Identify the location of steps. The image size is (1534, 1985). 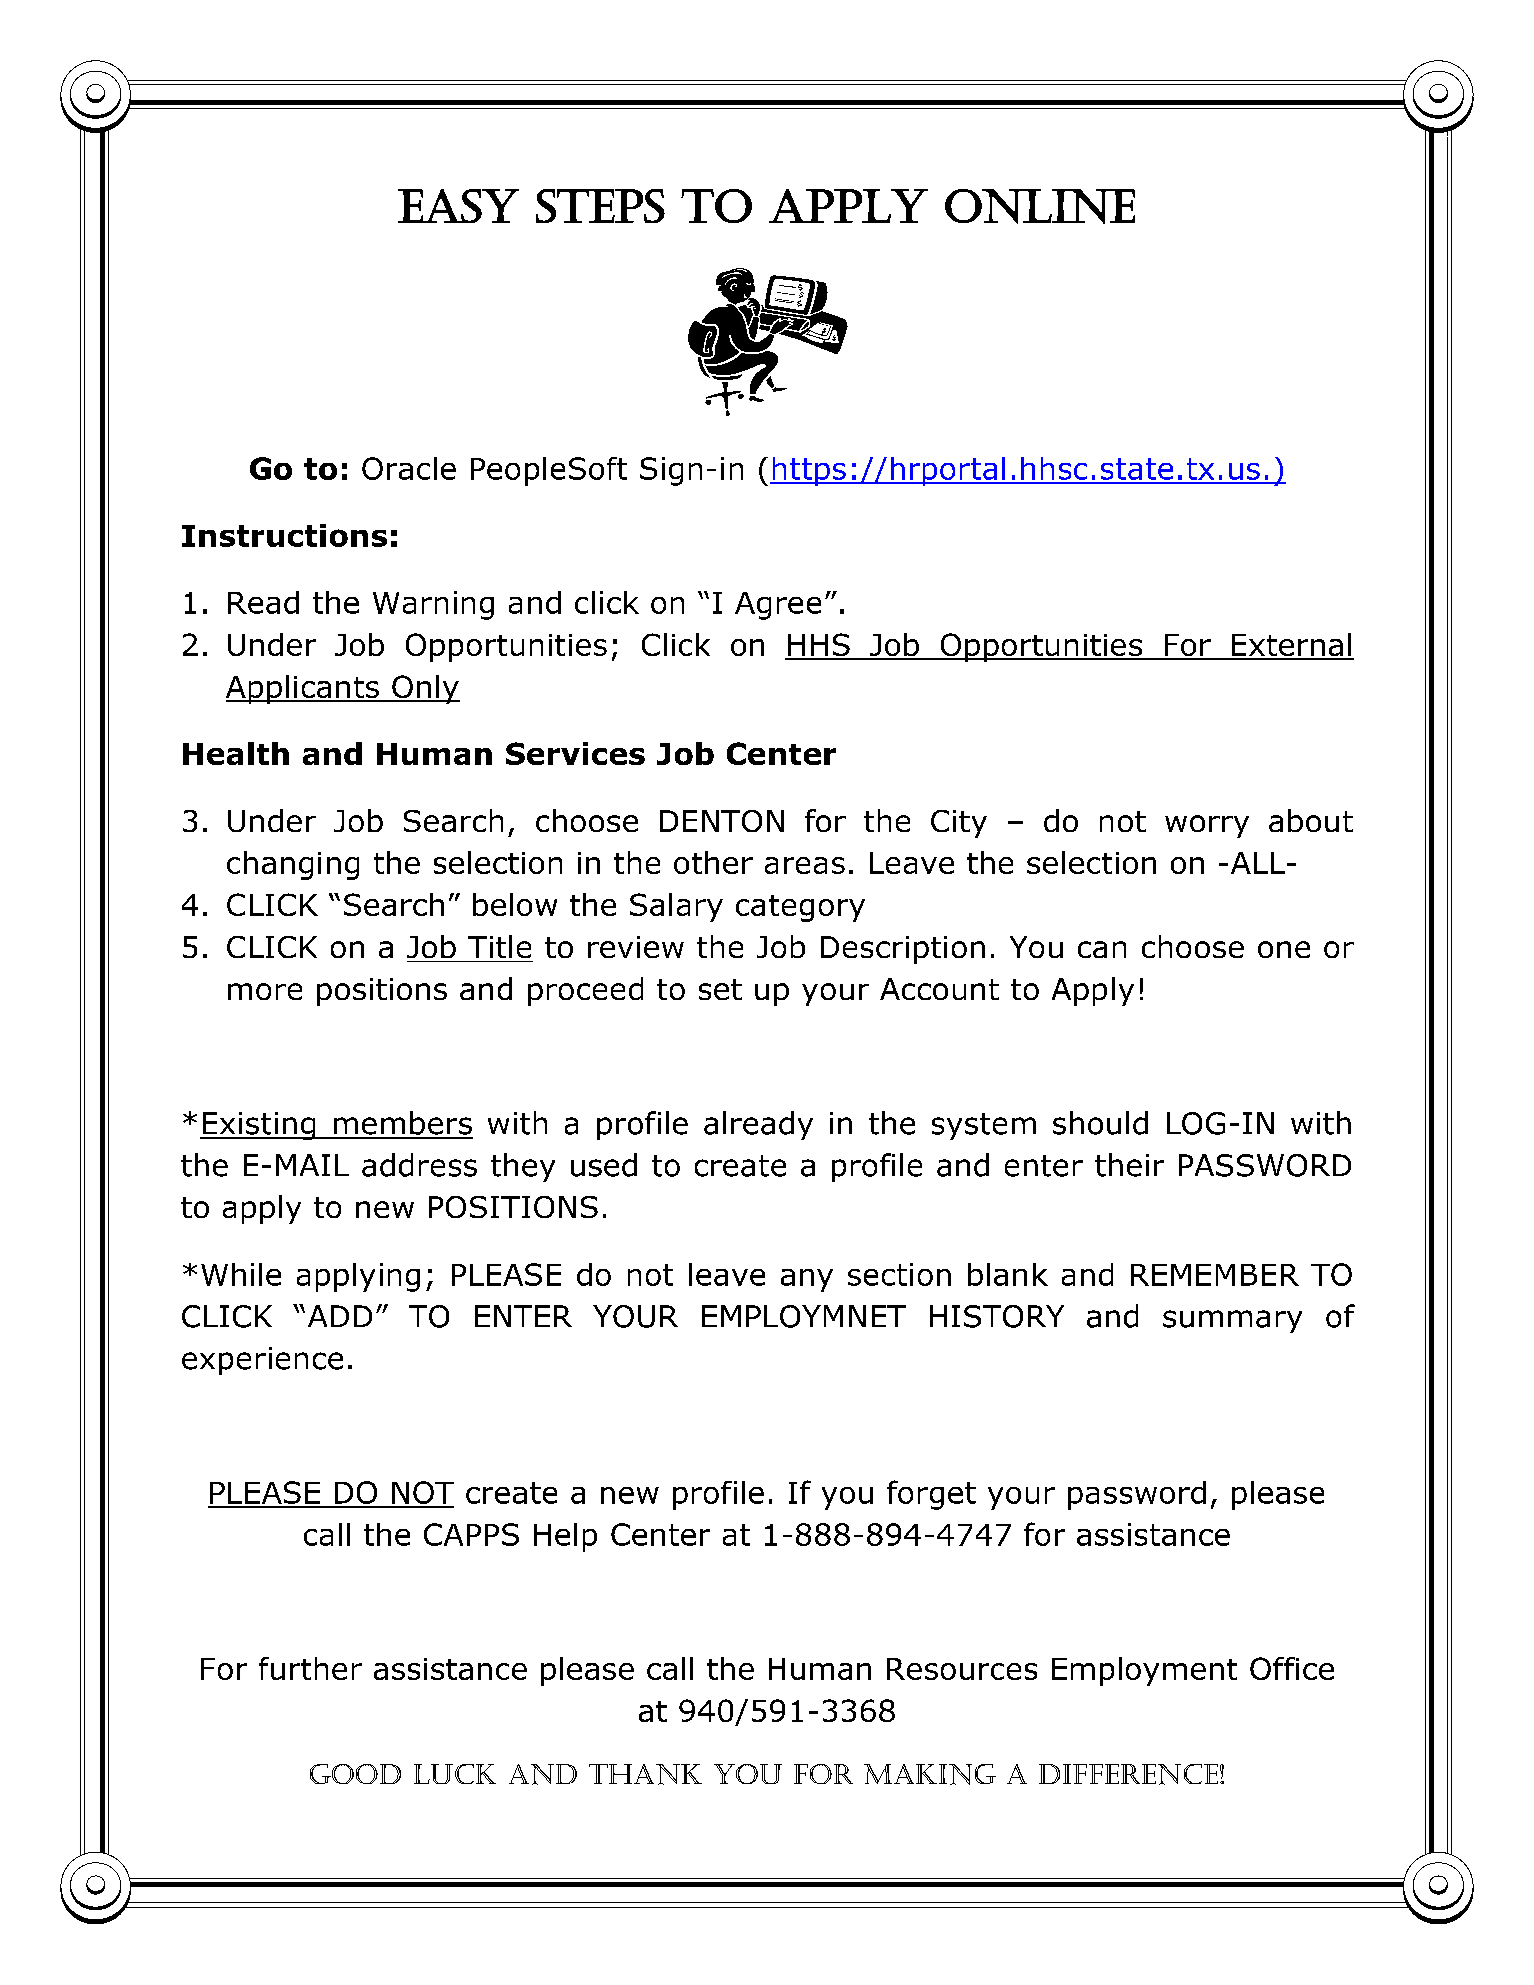
(600, 206).
